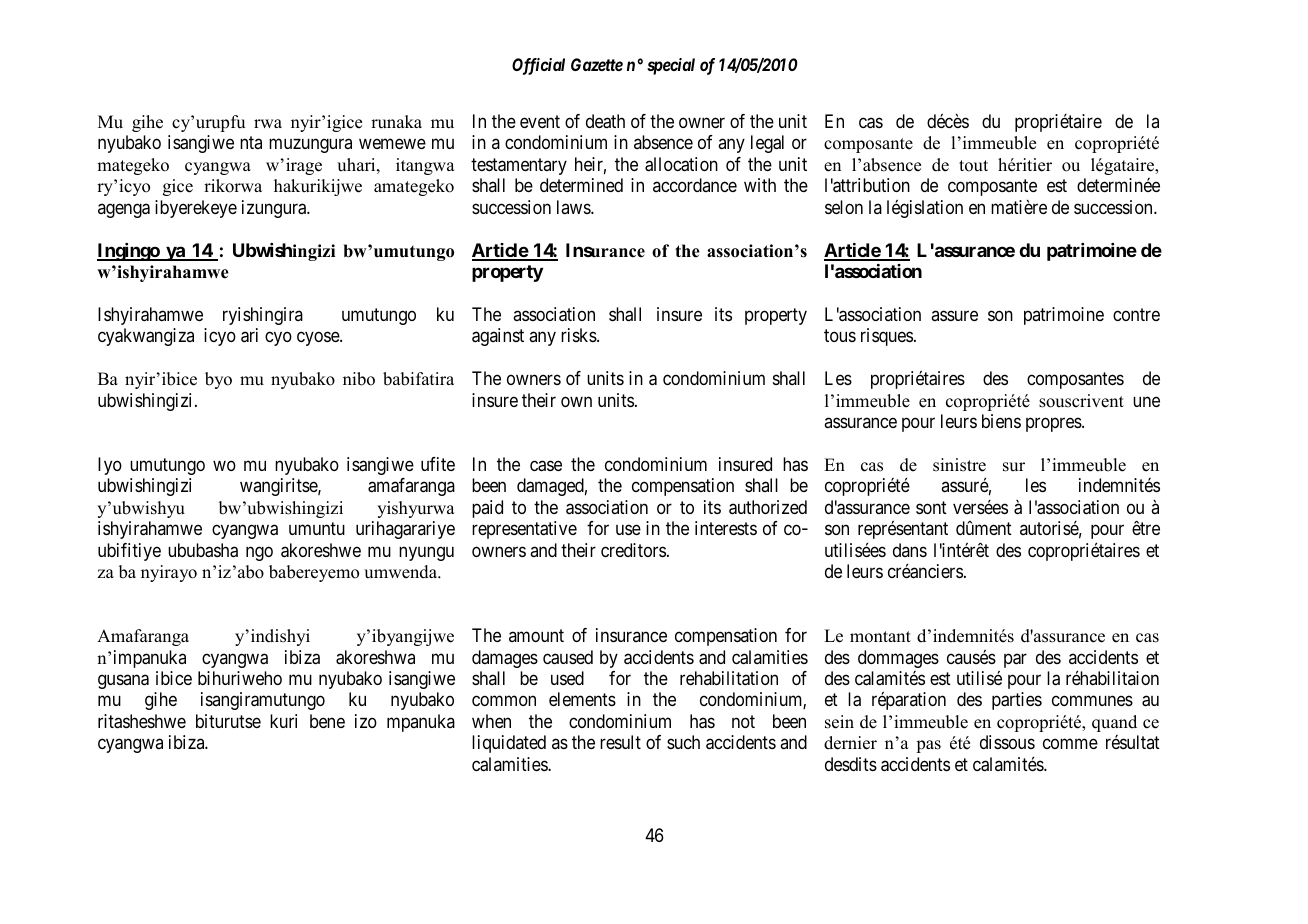 The height and width of the page is (924, 1308). I want to click on bene, so click(327, 721).
